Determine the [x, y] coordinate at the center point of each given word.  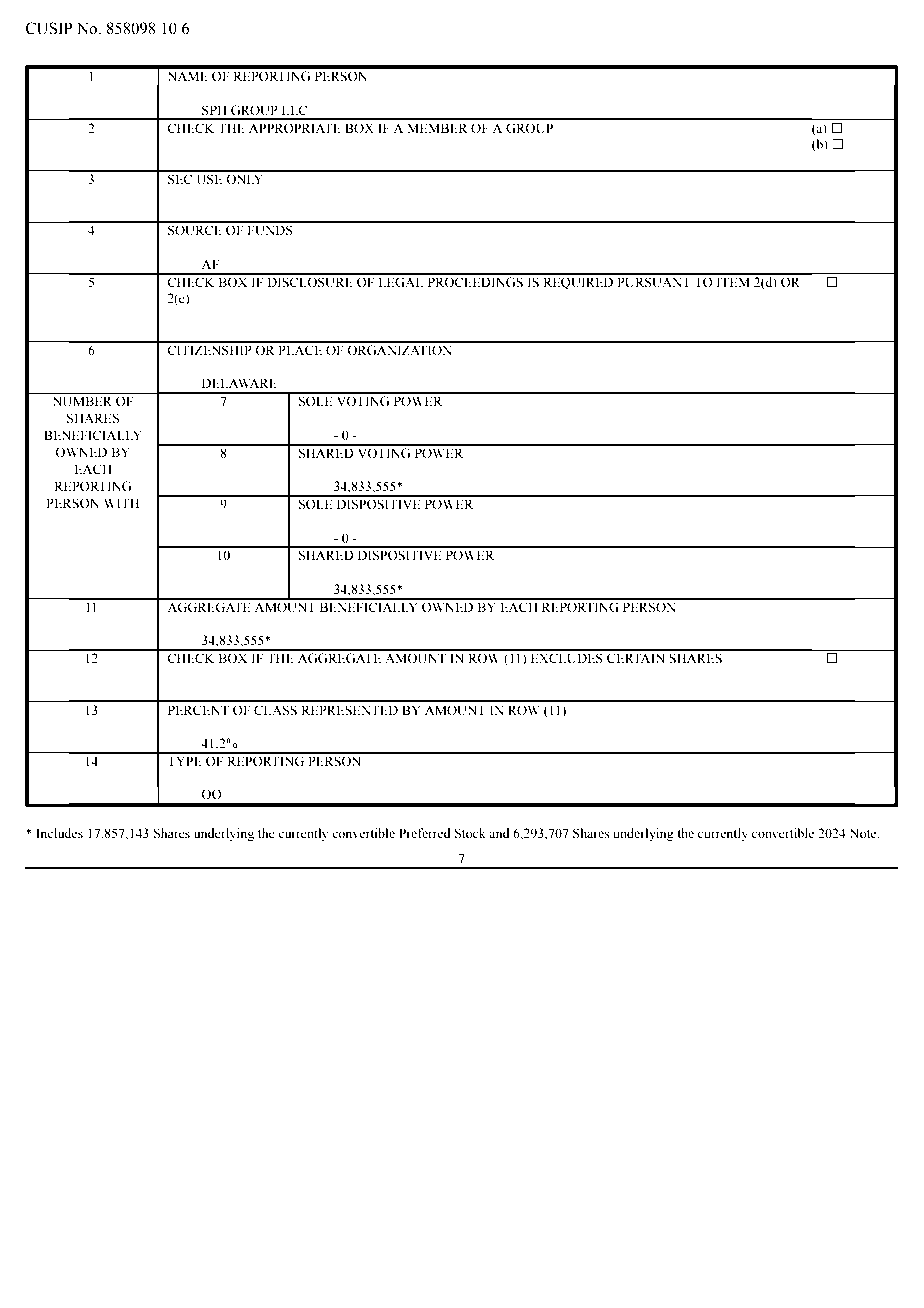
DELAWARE [239, 383]
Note [864, 833]
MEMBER [437, 128]
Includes [59, 833]
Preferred [425, 833]
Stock [470, 833]
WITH [121, 503]
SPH [214, 110]
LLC [294, 110]
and [499, 833]
